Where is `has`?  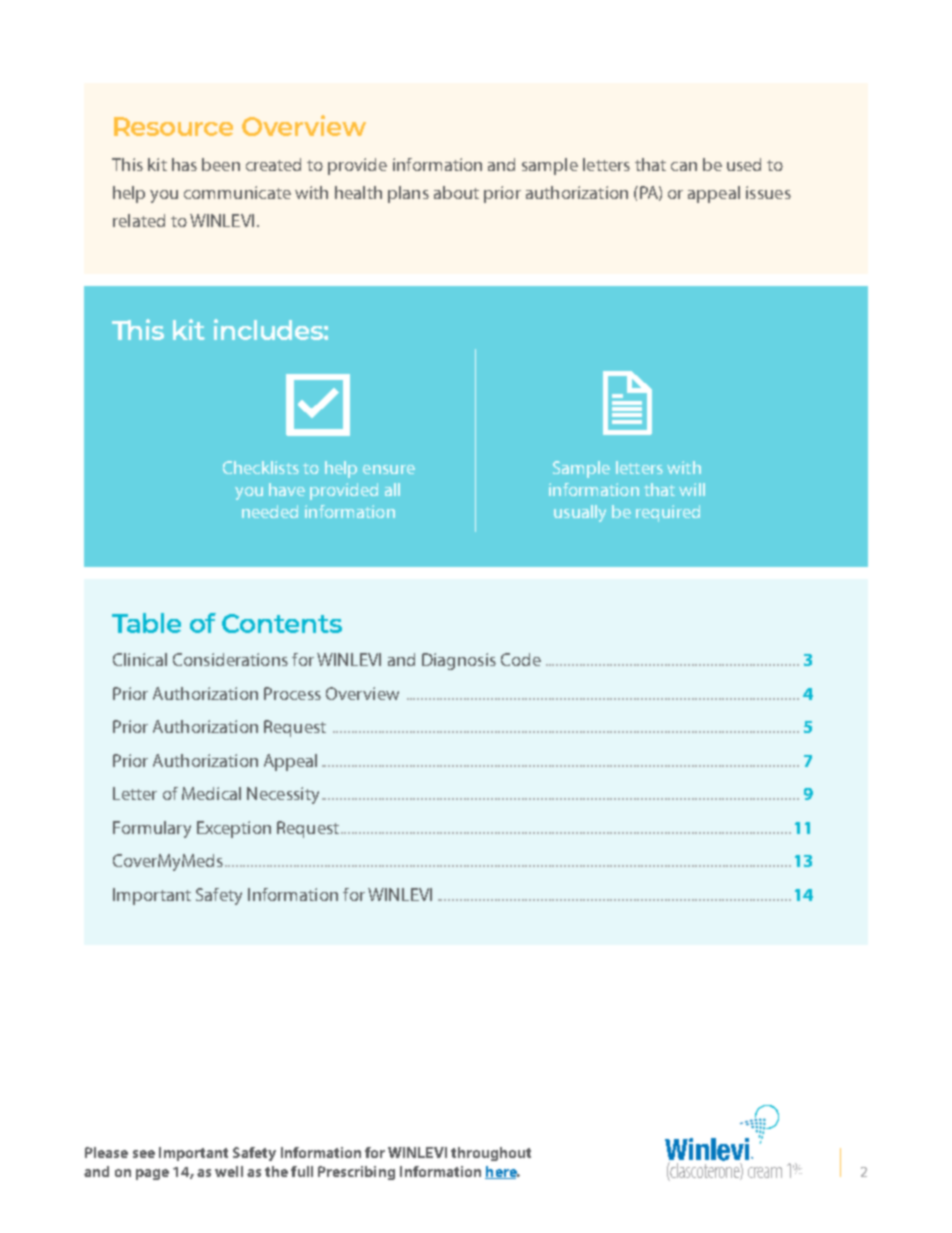 has is located at coordinates (184, 164).
